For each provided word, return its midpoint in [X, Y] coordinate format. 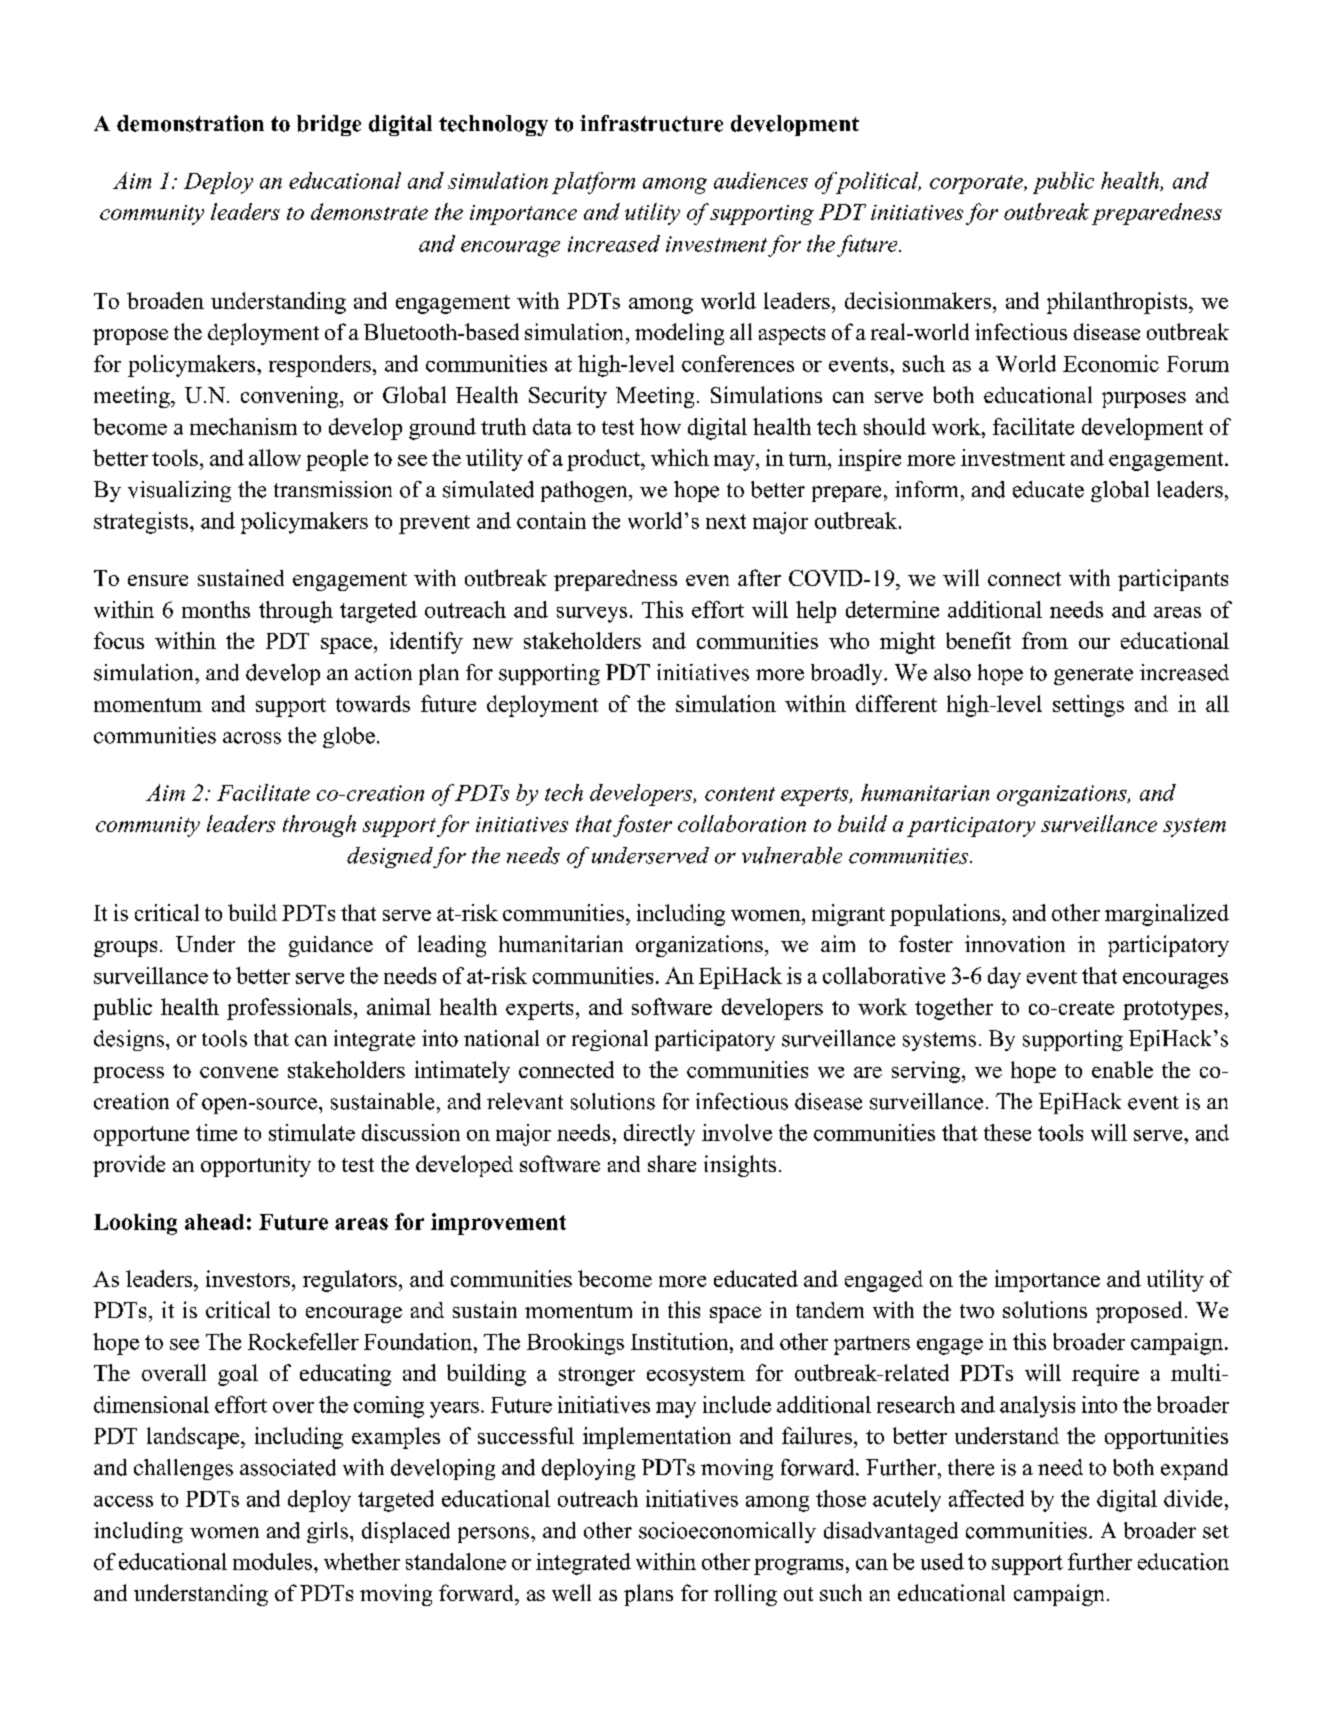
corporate [977, 184]
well [571, 1592]
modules [272, 1561]
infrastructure [651, 123]
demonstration [190, 123]
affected [986, 1498]
